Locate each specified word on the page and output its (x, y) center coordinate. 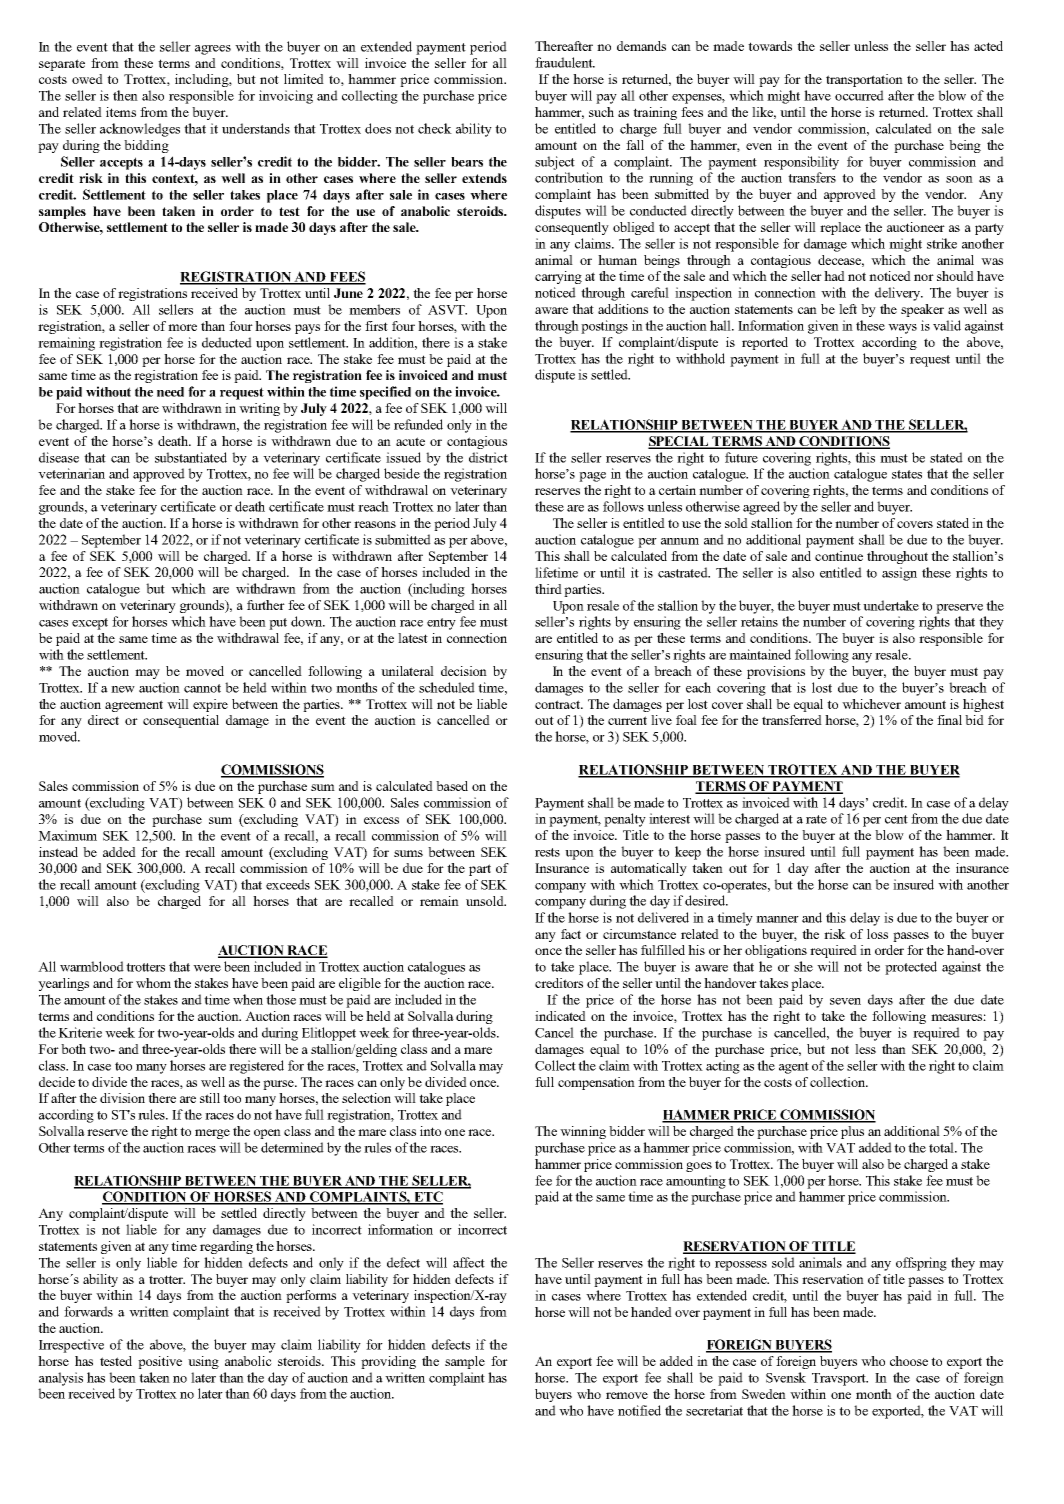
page (592, 477)
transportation (864, 80)
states (907, 474)
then (125, 95)
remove (627, 1395)
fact (571, 934)
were (207, 968)
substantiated (191, 457)
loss (877, 934)
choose (909, 1361)
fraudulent (565, 62)
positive (160, 1362)
